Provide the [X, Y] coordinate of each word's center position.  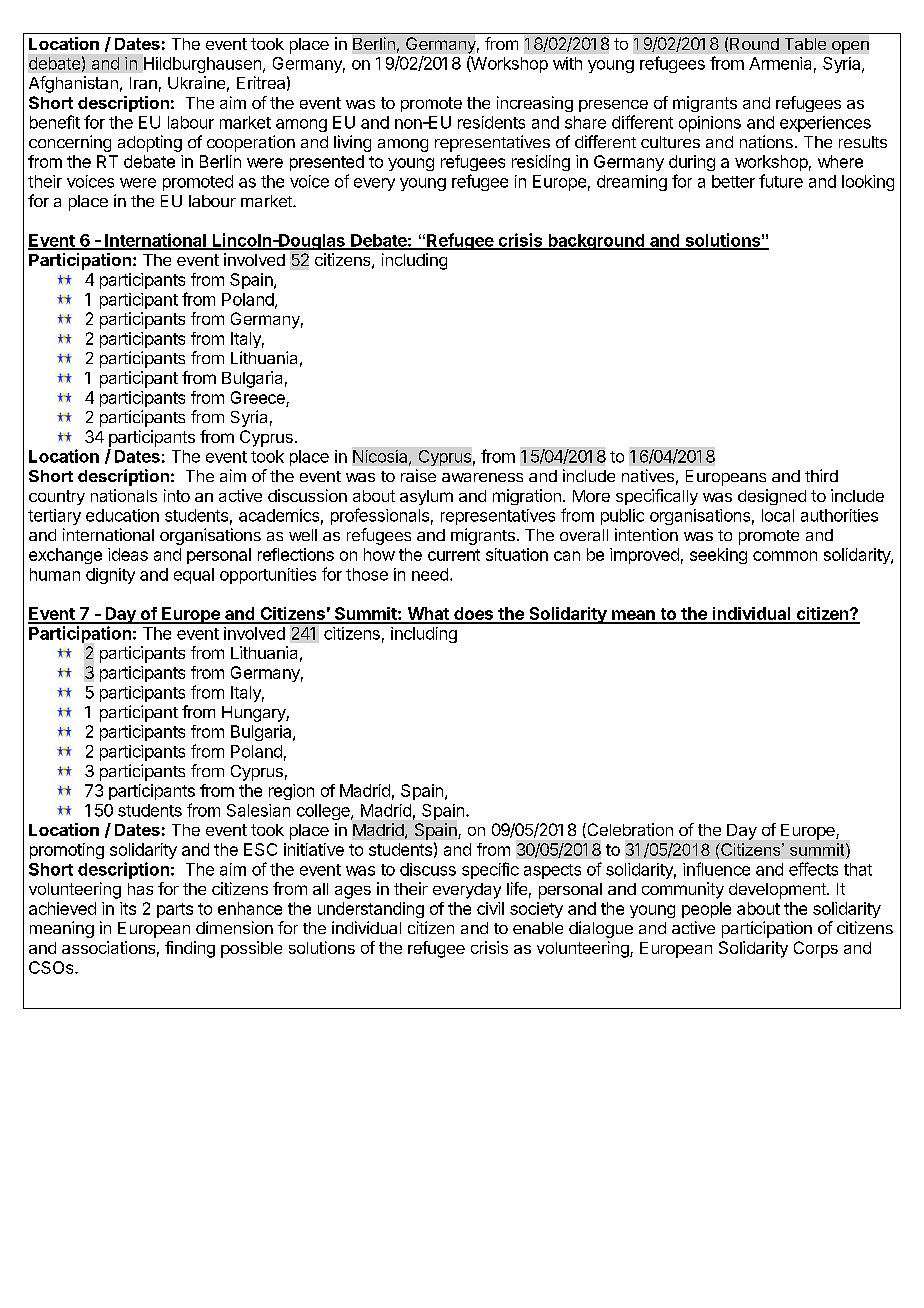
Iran [143, 83]
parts [175, 910]
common [785, 556]
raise [418, 475]
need [430, 574]
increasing [535, 104]
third [821, 475]
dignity [110, 576]
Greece [258, 397]
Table [805, 44]
